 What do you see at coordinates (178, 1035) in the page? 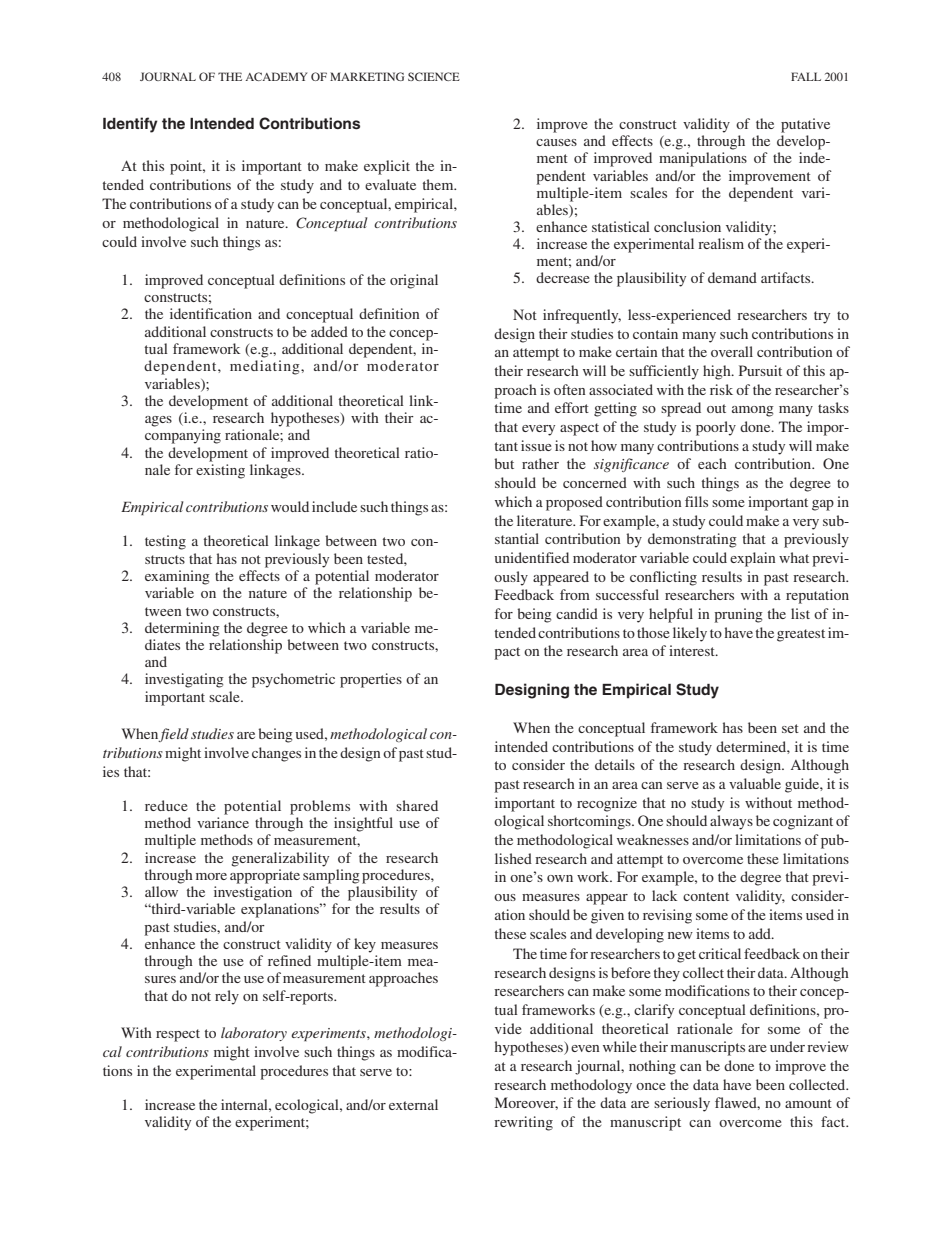
I see `respect` at bounding box center [178, 1035].
